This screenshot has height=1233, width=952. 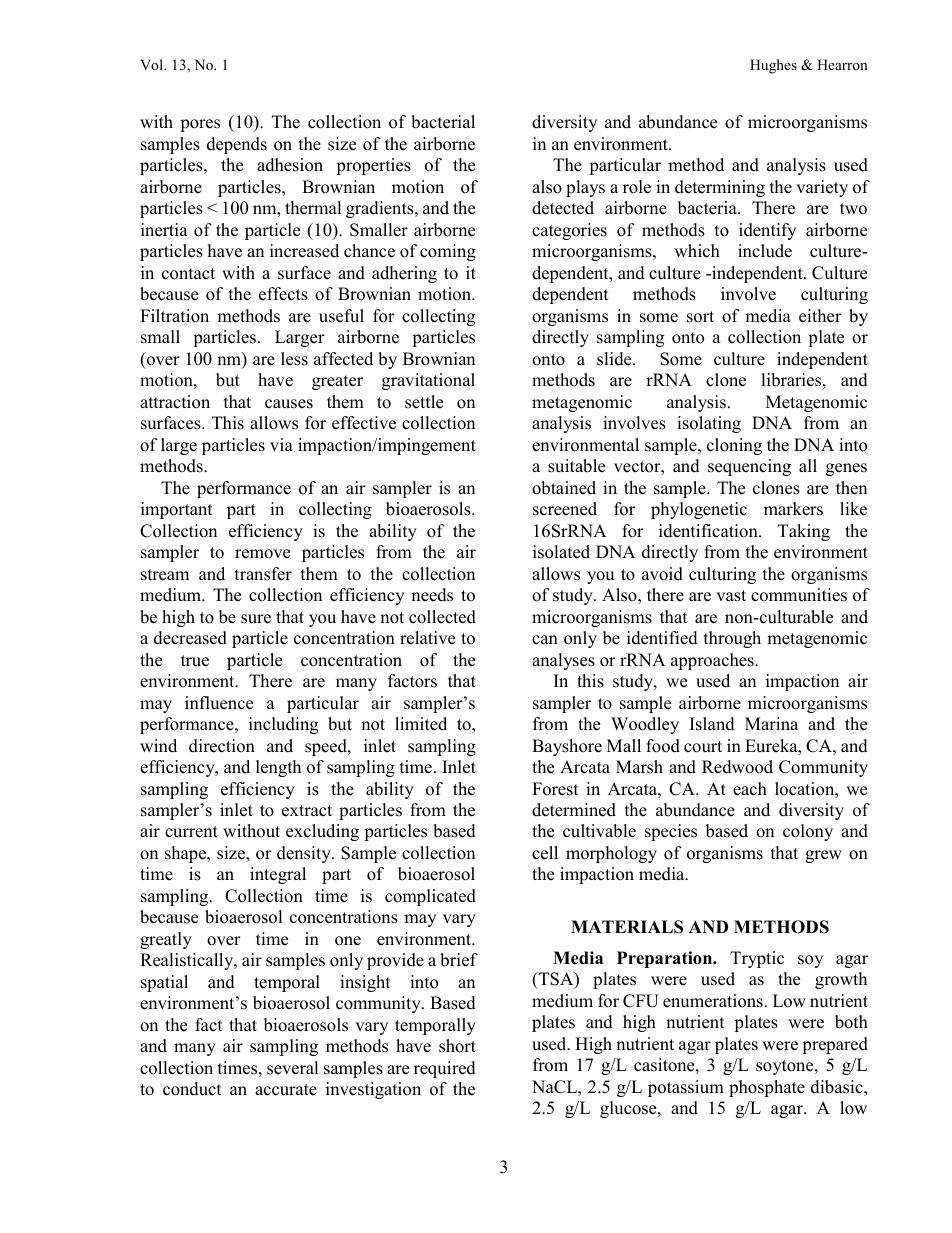 I want to click on cell, so click(x=545, y=853).
